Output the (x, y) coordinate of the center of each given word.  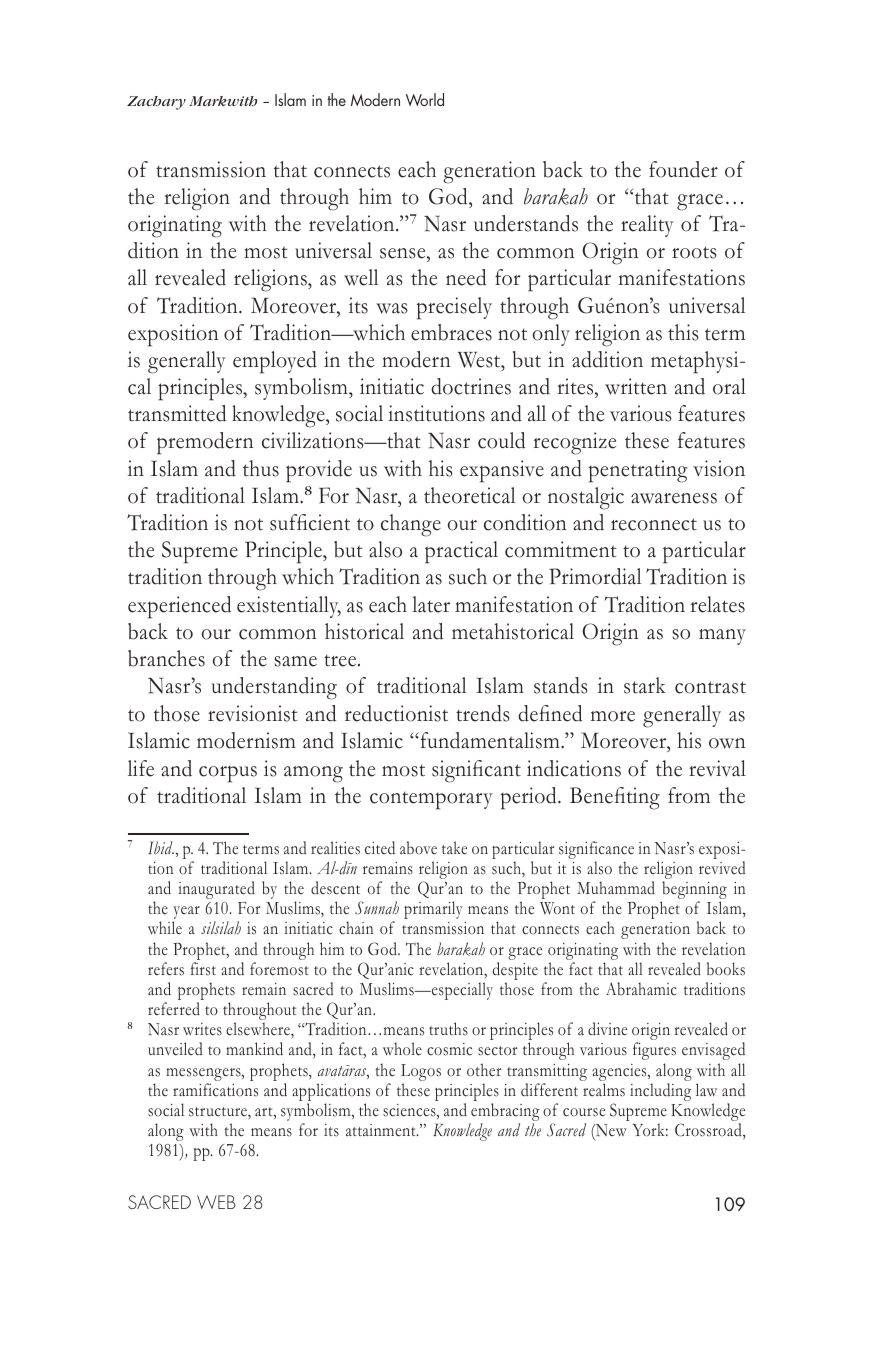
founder (683, 169)
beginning (694, 891)
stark (645, 685)
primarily (433, 910)
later (431, 604)
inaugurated (216, 890)
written (636, 386)
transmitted (177, 413)
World (425, 99)
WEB (216, 1202)
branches (166, 658)
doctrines (471, 386)
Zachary (156, 103)
